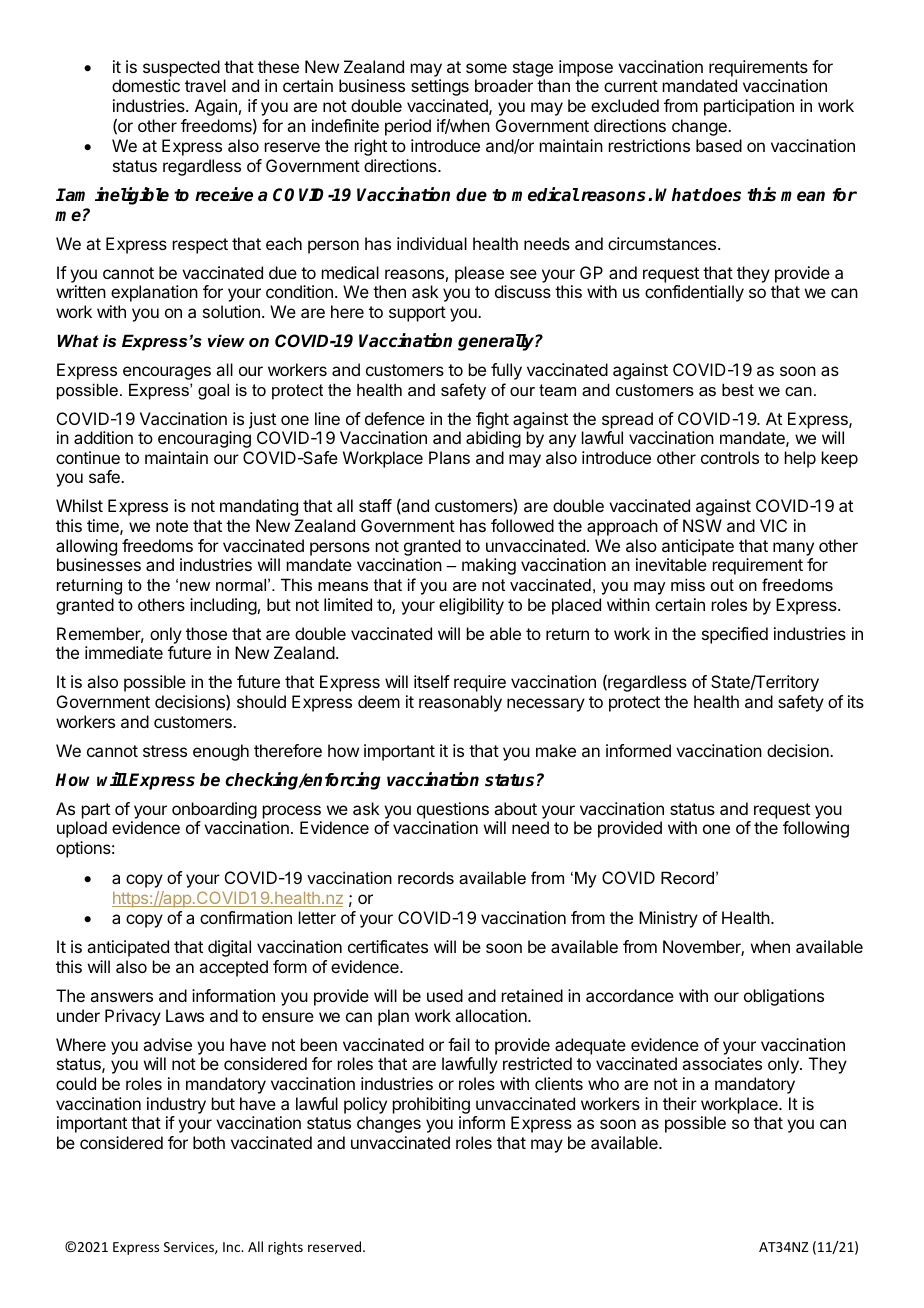 Image resolution: width=924 pixels, height=1308 pixels. Describe the element at coordinates (146, 85) in the image. I see `domestic` at that location.
